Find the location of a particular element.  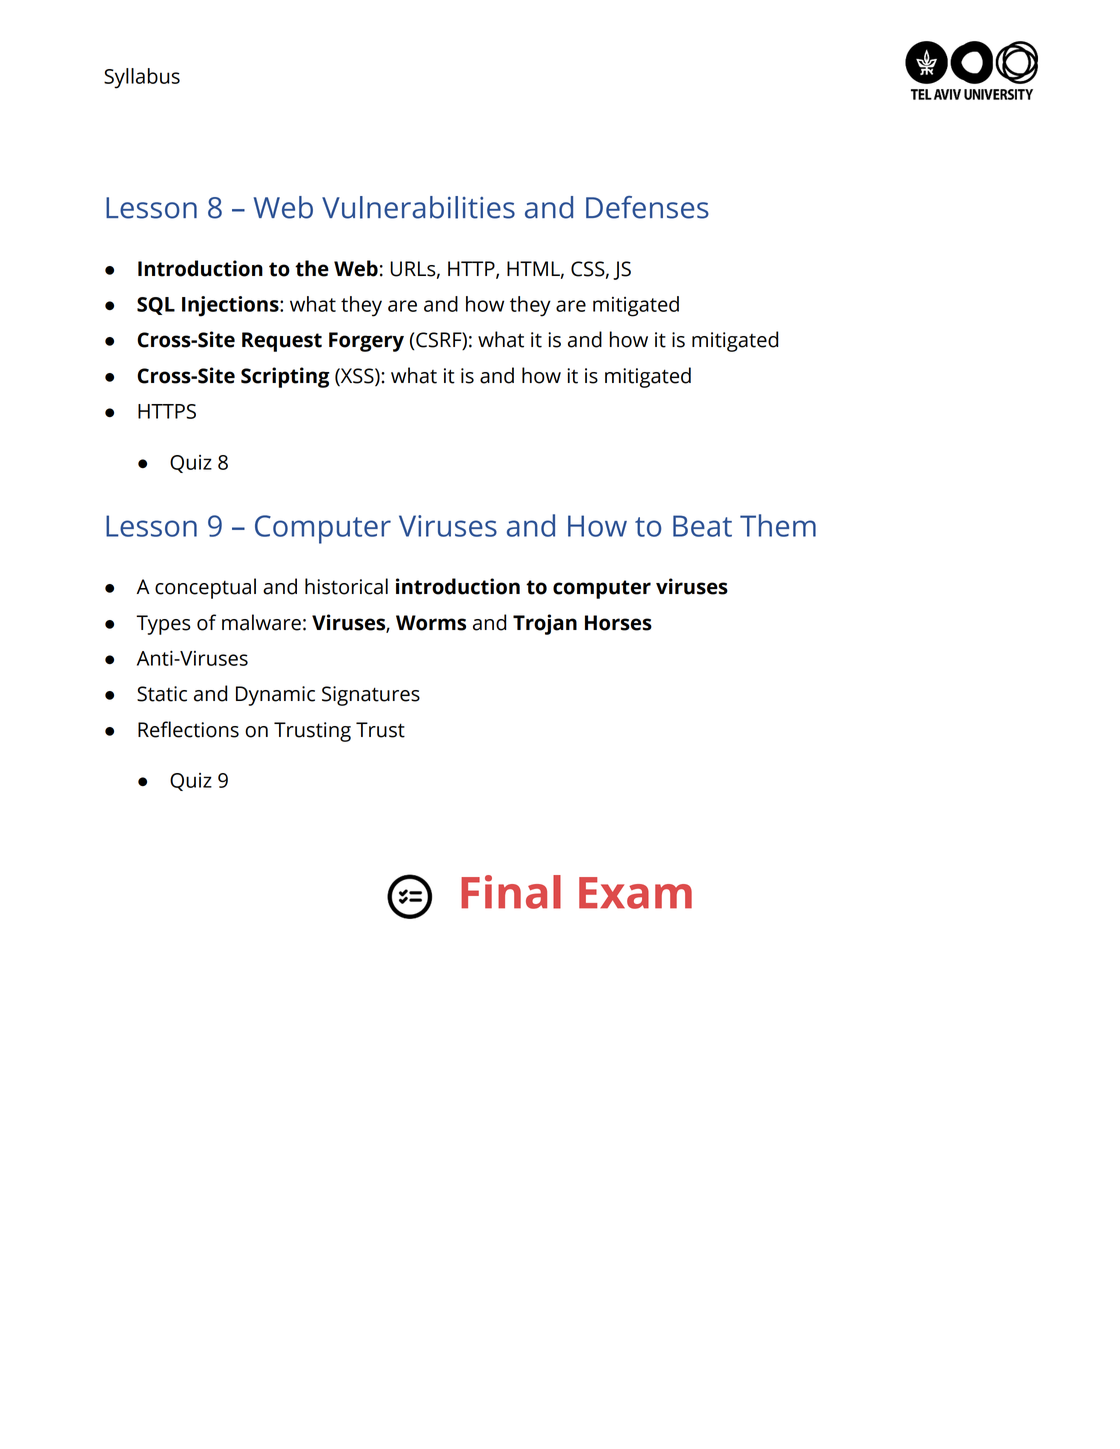

Beat is located at coordinates (702, 526).
